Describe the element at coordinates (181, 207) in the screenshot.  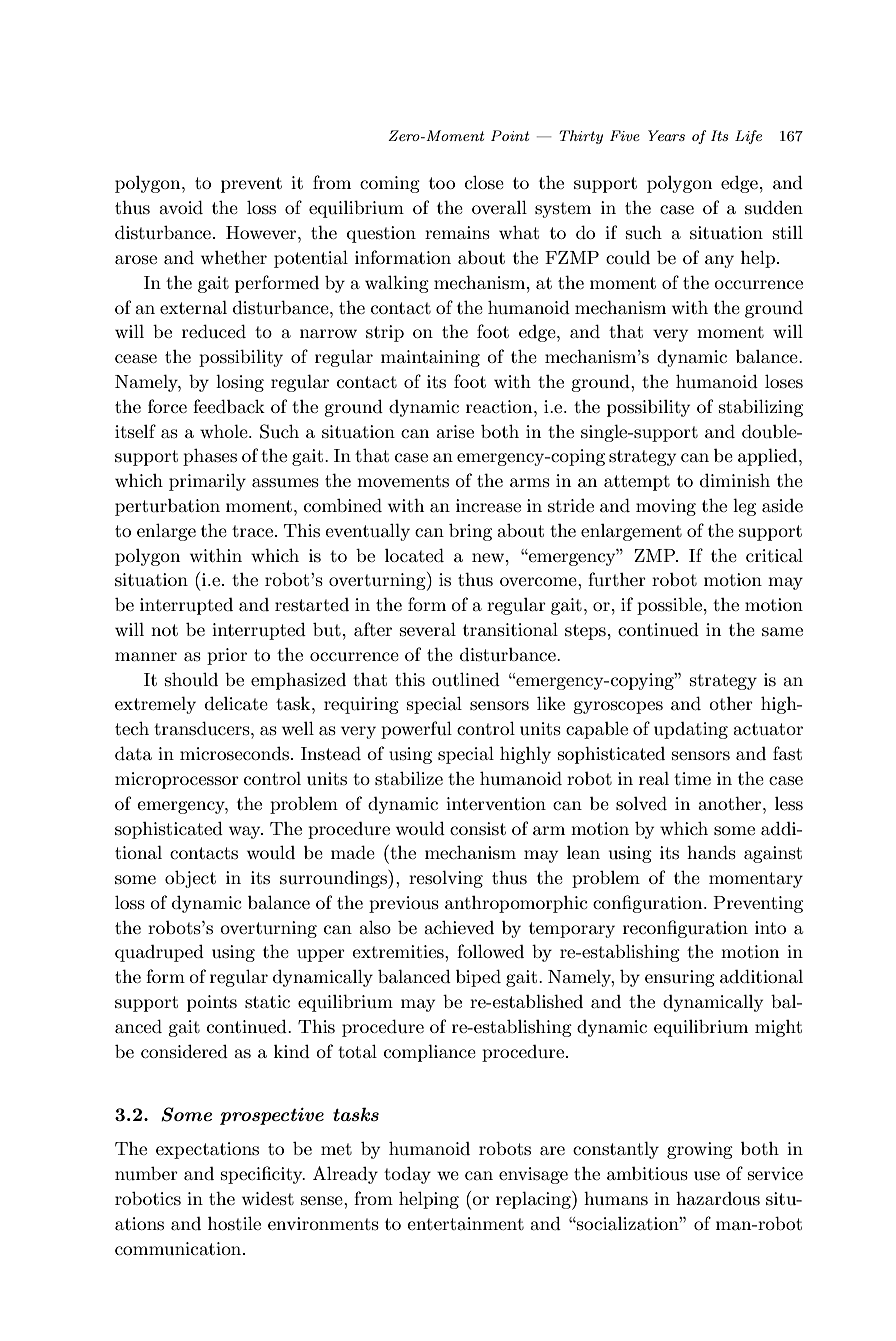
I see `avoid` at that location.
